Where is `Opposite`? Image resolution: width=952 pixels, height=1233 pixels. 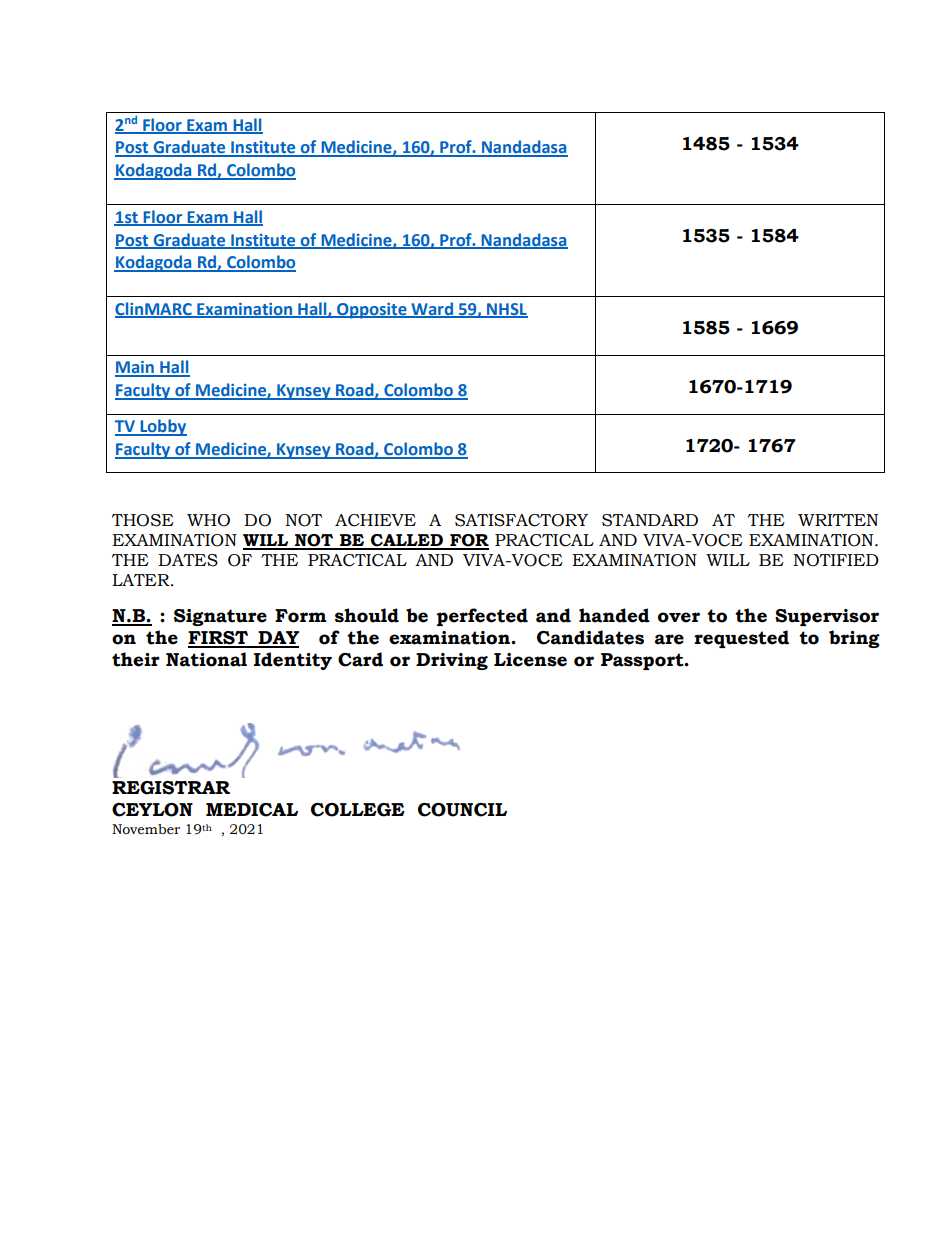 Opposite is located at coordinates (372, 311).
